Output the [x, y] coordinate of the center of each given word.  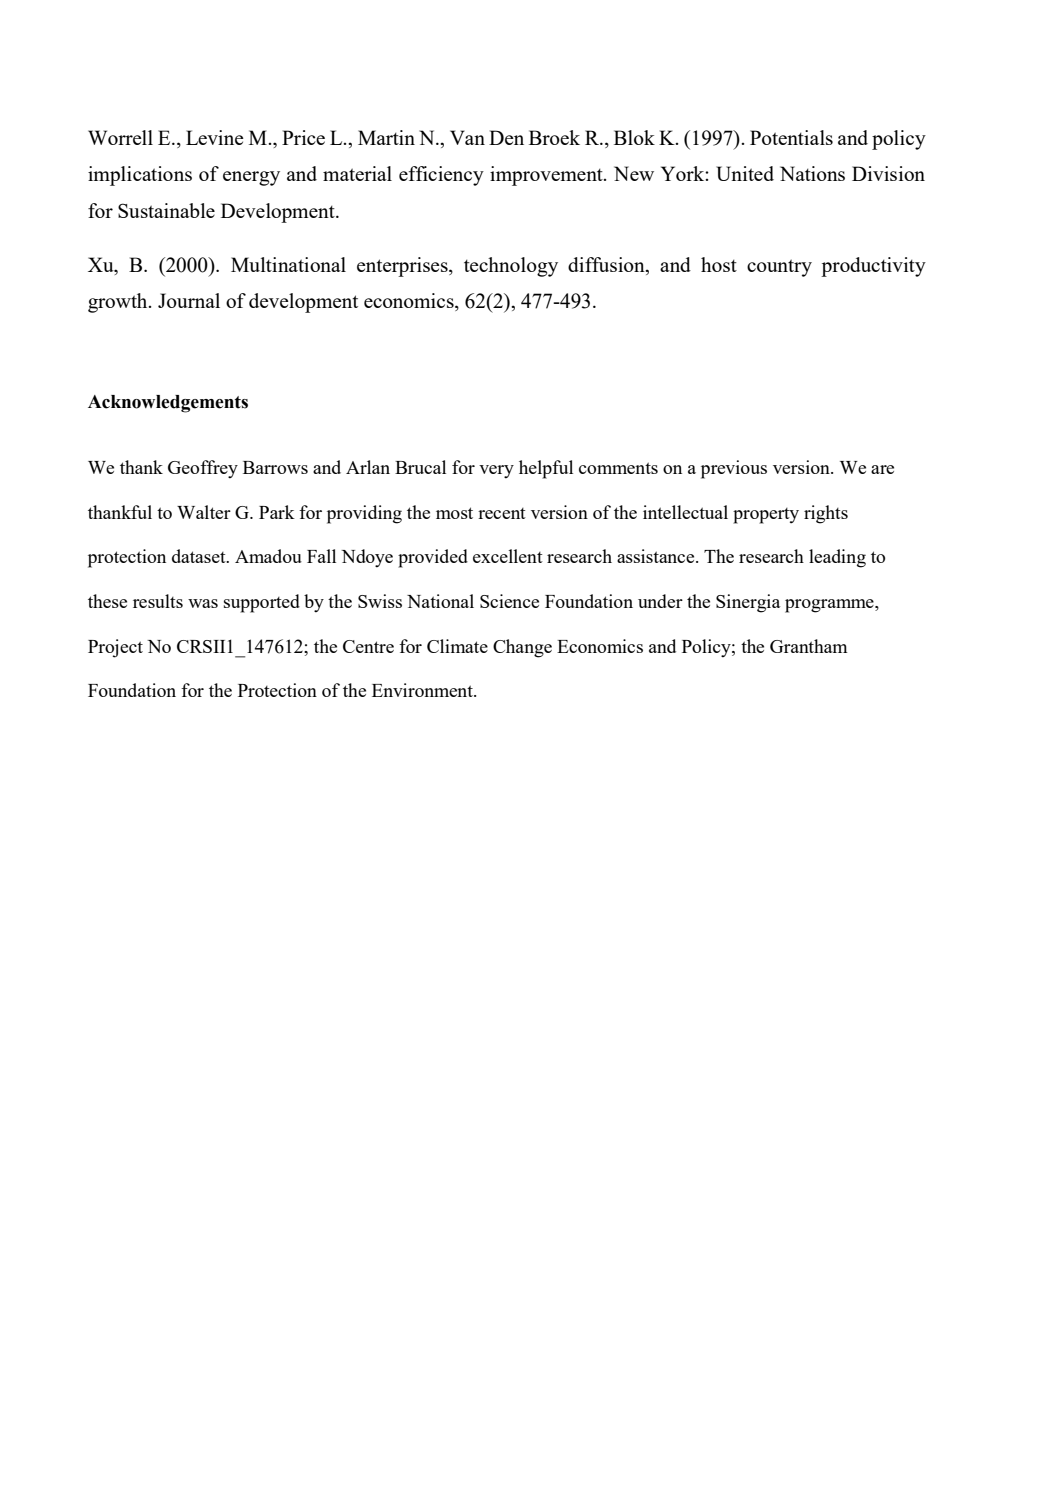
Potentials [791, 137]
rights [826, 514]
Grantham [809, 646]
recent [502, 513]
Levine [215, 137]
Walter [204, 512]
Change [522, 648]
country [779, 268]
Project [115, 648]
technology [511, 267]
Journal [189, 300]
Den [506, 137]
